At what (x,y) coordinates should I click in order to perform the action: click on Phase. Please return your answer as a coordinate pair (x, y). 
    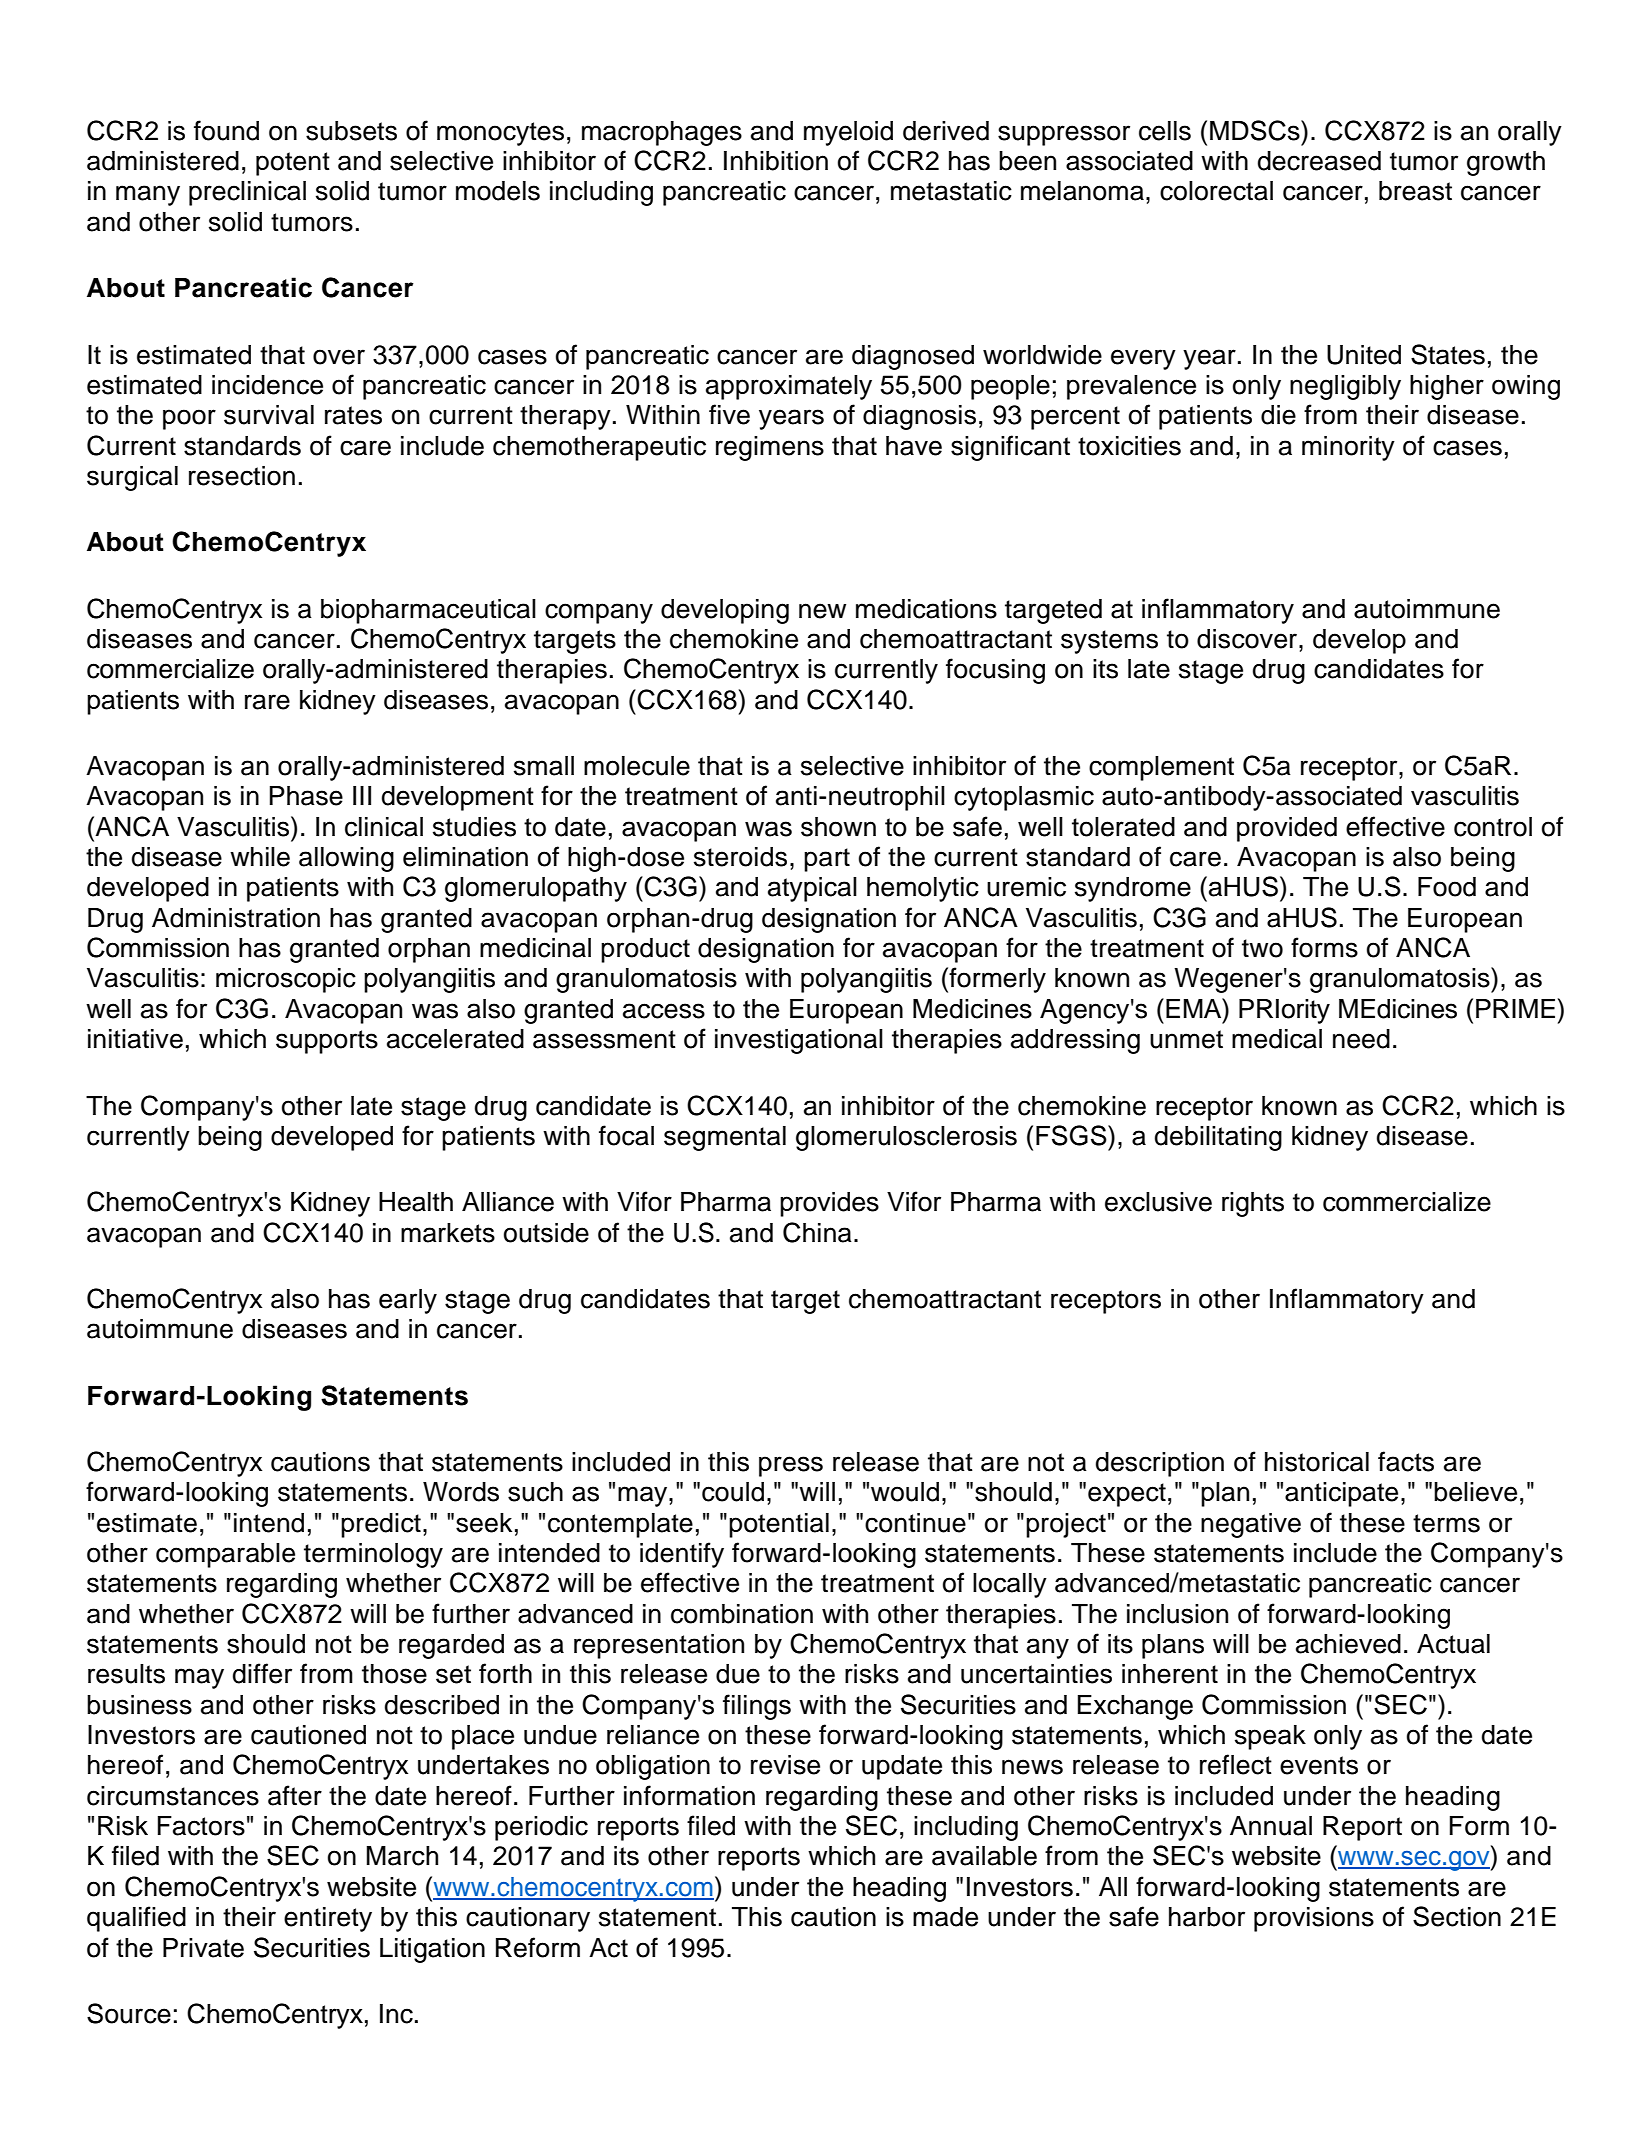
    Looking at the image, I should click on (306, 796).
